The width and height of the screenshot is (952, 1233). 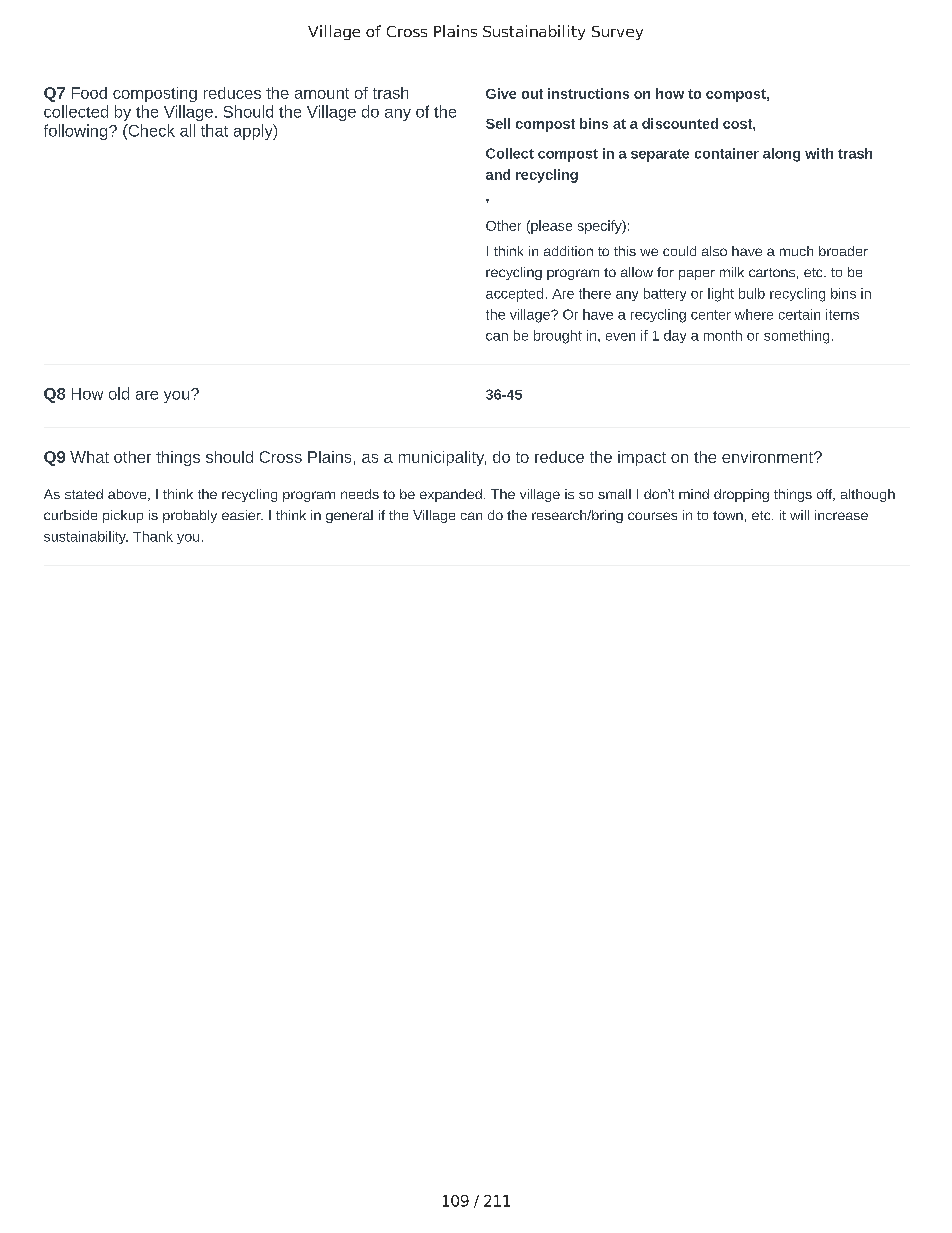 What do you see at coordinates (752, 293) in the screenshot?
I see `bulb` at bounding box center [752, 293].
